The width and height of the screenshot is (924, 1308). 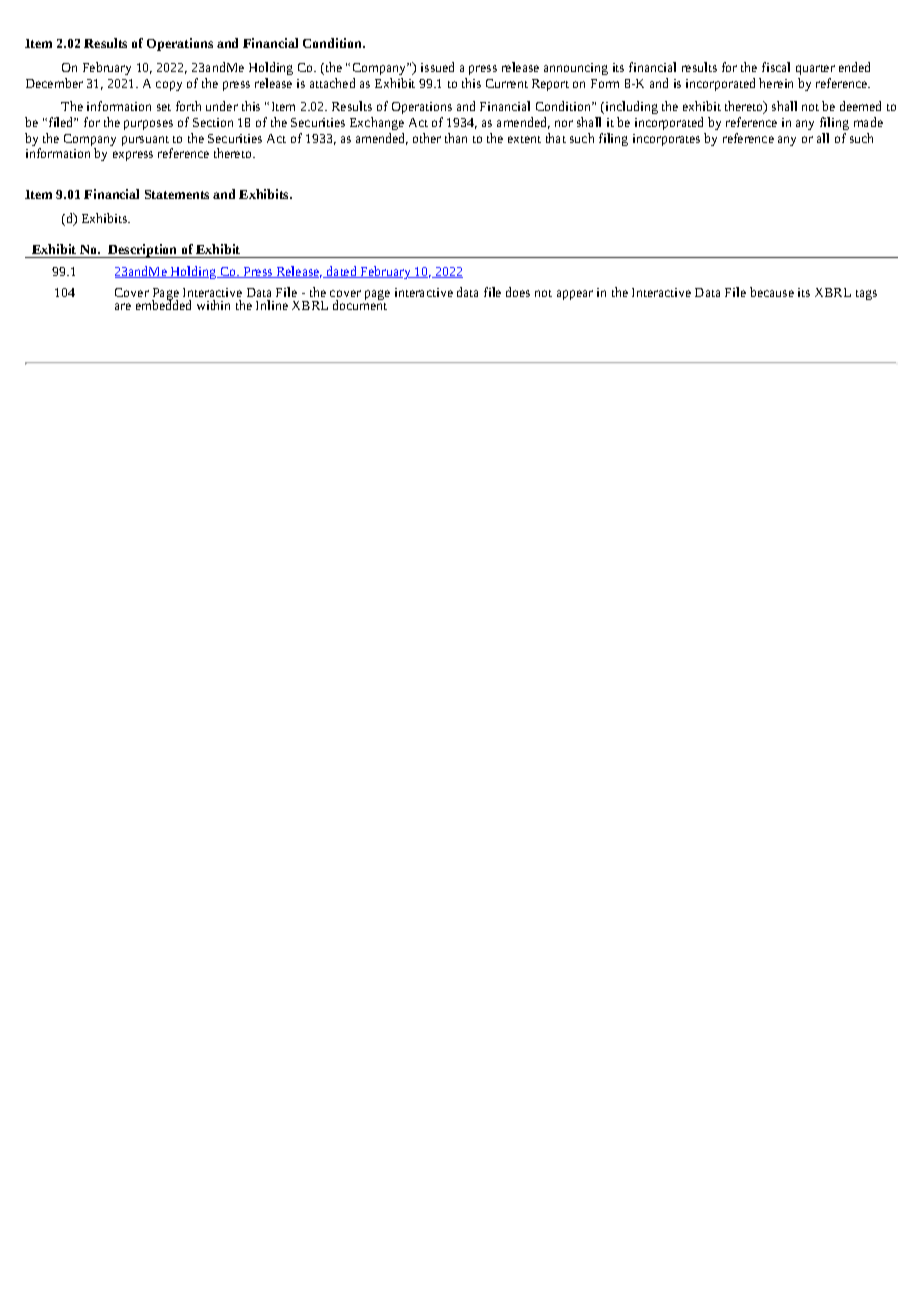 What do you see at coordinates (163, 304) in the screenshot?
I see `embedded` at bounding box center [163, 304].
